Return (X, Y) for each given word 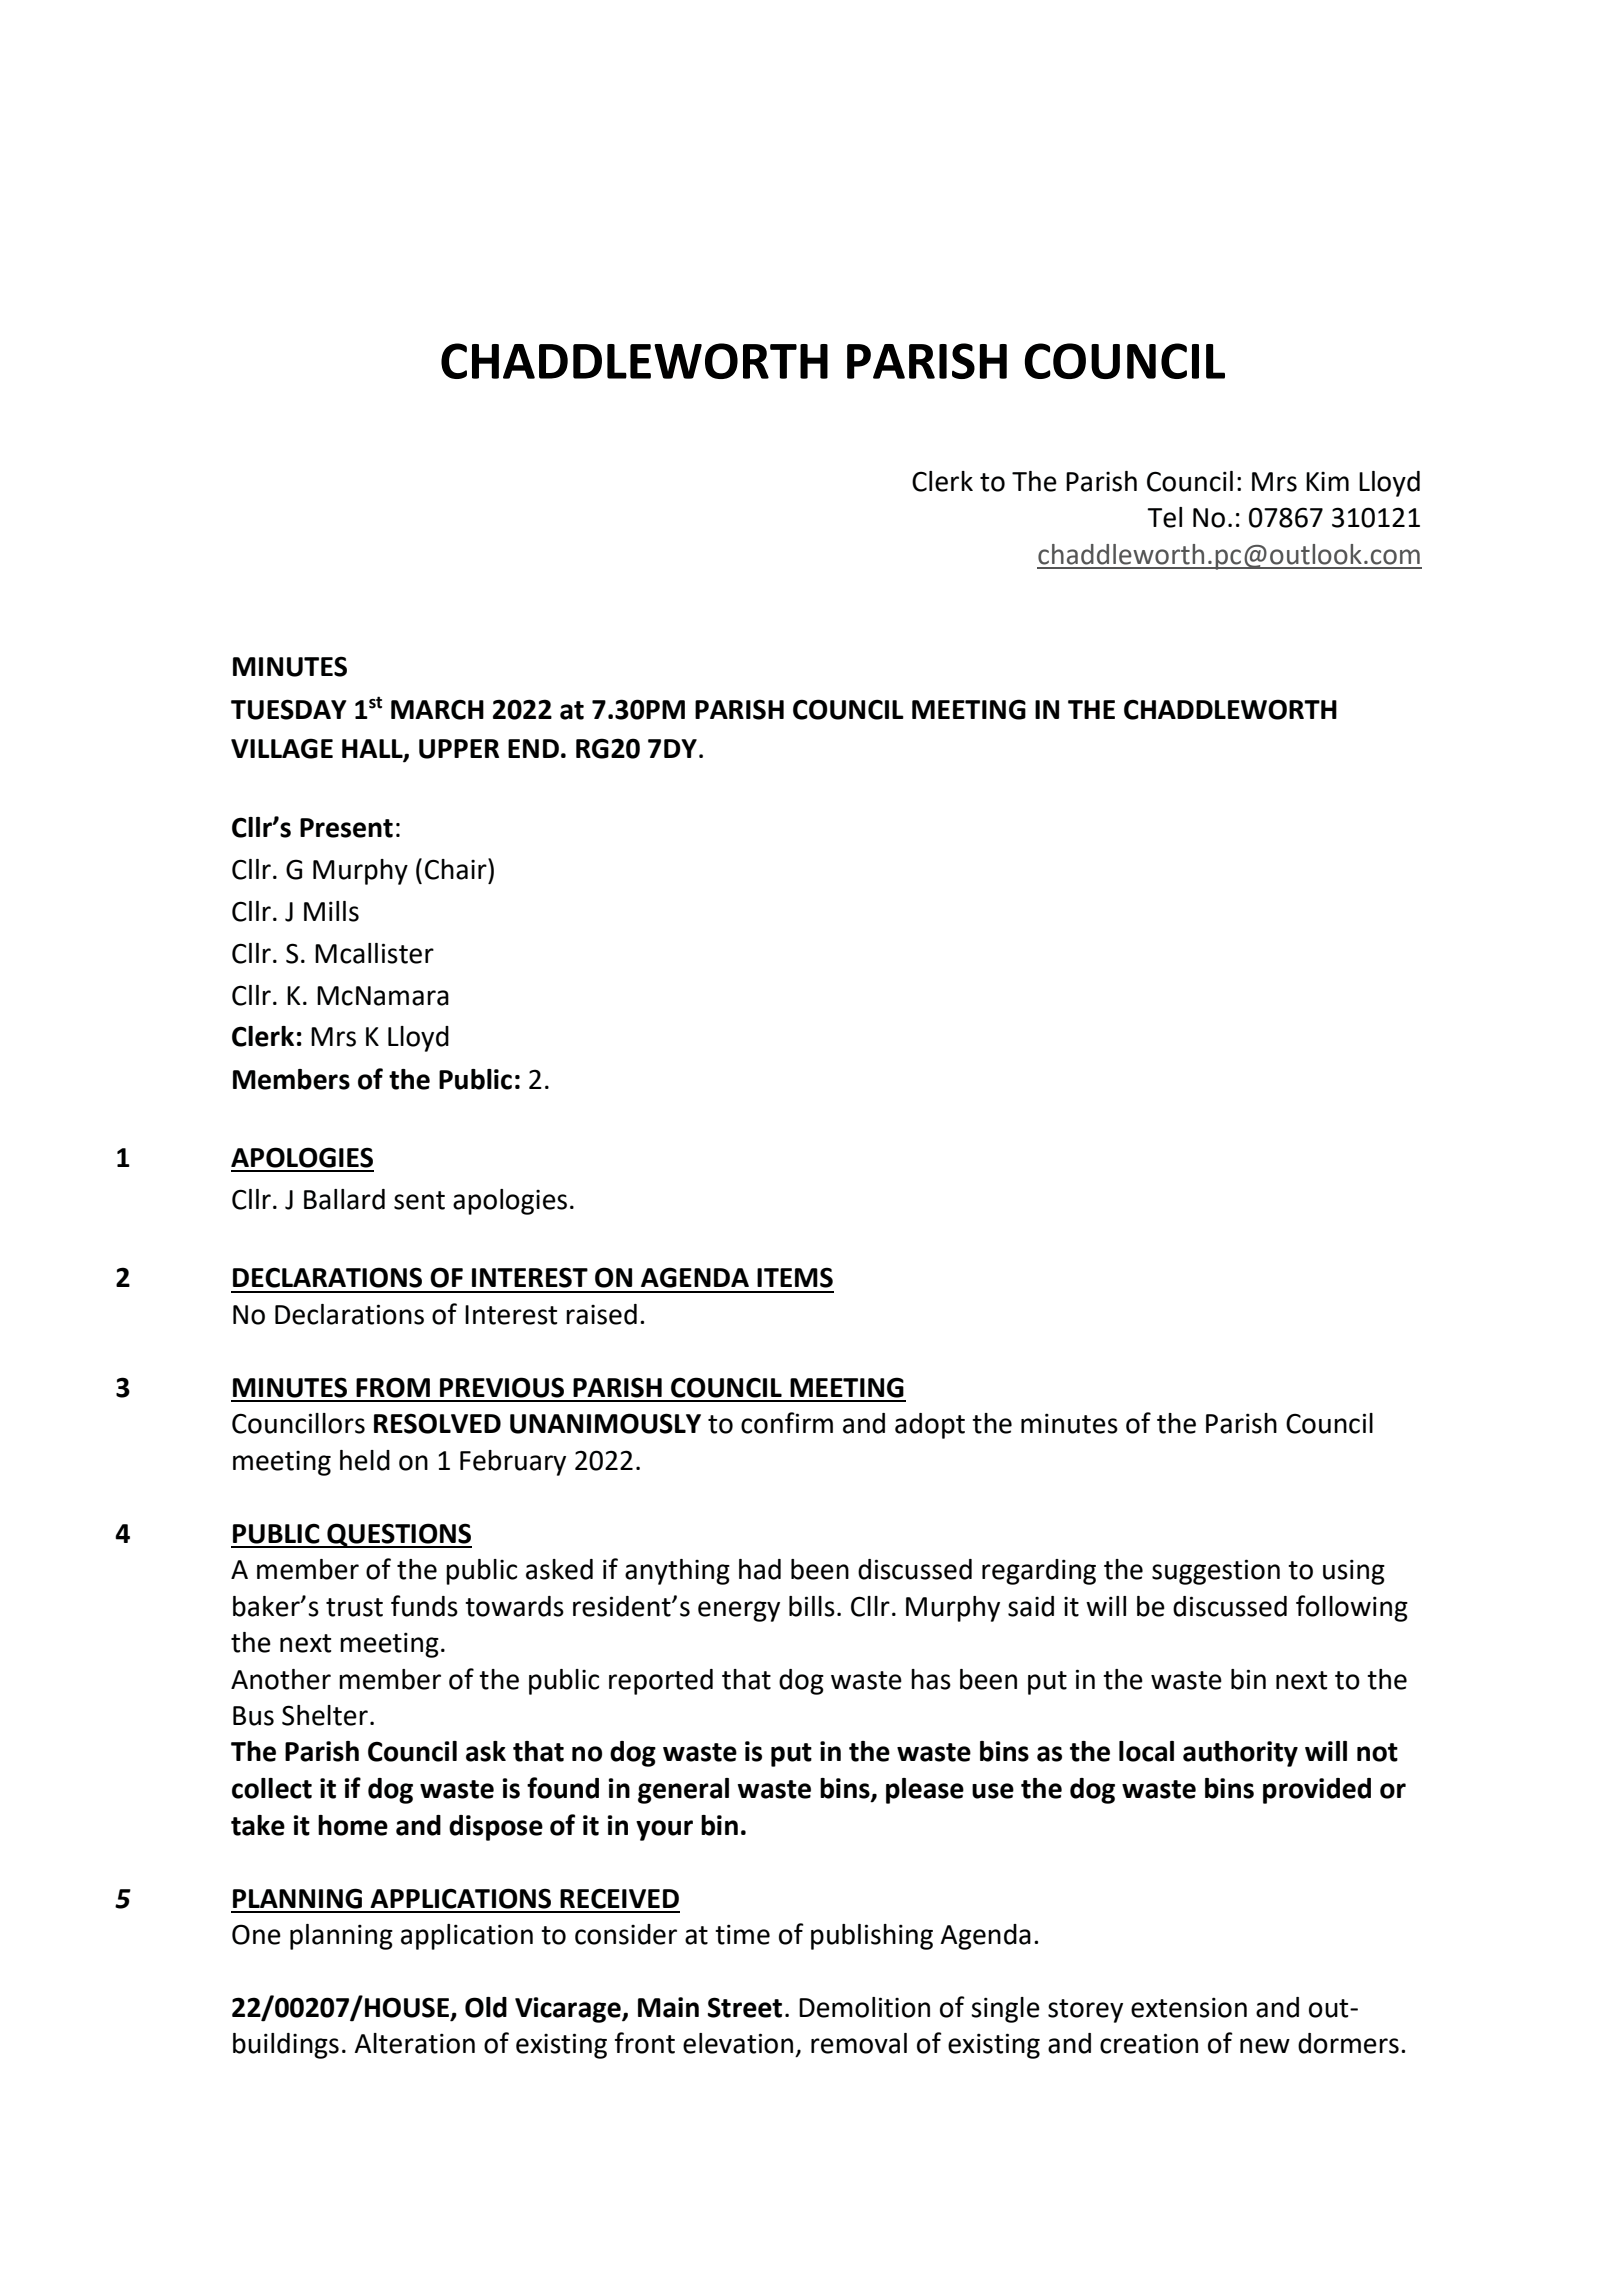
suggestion (1216, 1572)
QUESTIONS (398, 1535)
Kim (1327, 481)
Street (745, 2007)
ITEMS (795, 1277)
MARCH (437, 709)
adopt (930, 1426)
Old (486, 2007)
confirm (787, 1423)
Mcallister (374, 953)
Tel (1164, 517)
